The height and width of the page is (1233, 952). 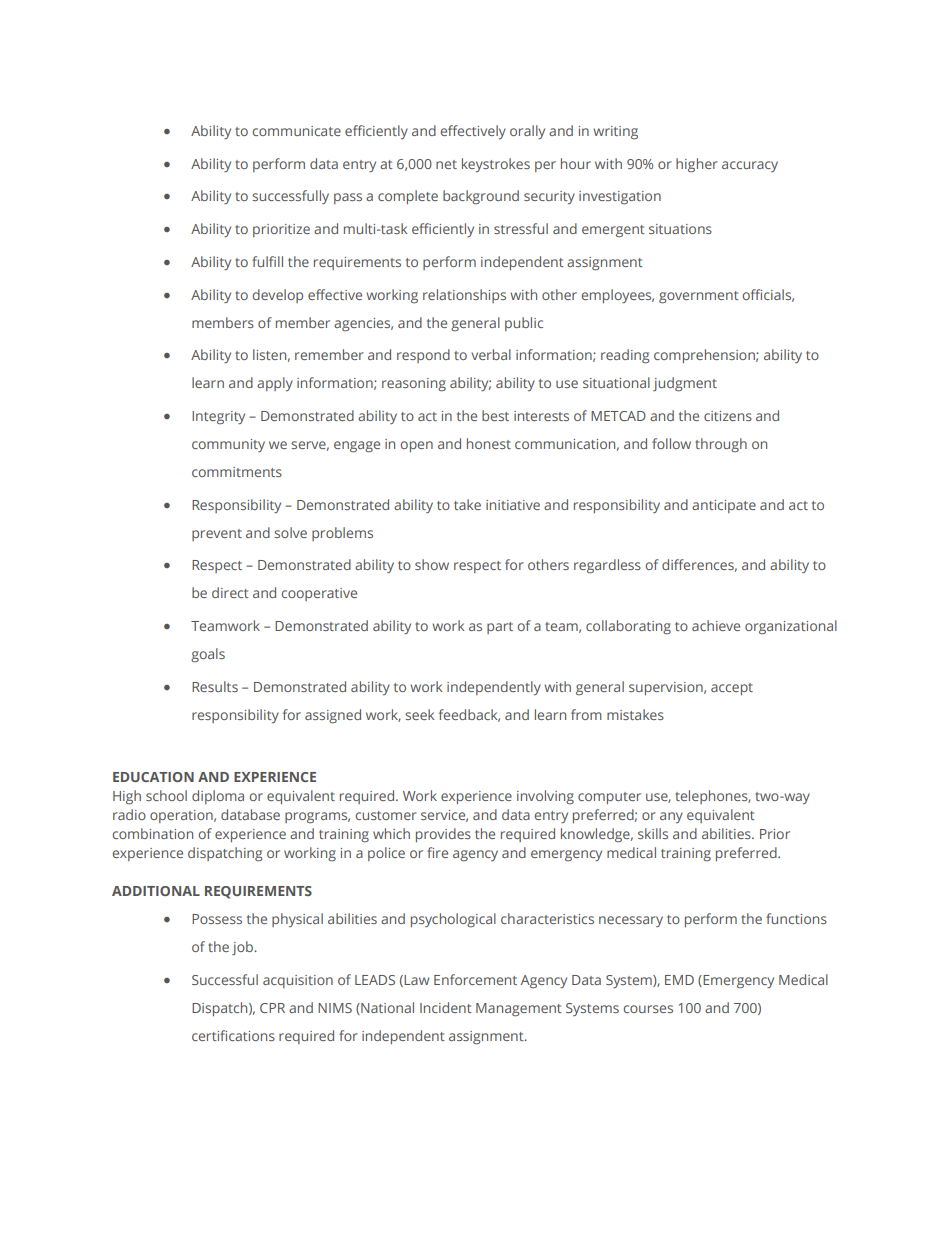 I want to click on certifications, so click(x=233, y=1035).
